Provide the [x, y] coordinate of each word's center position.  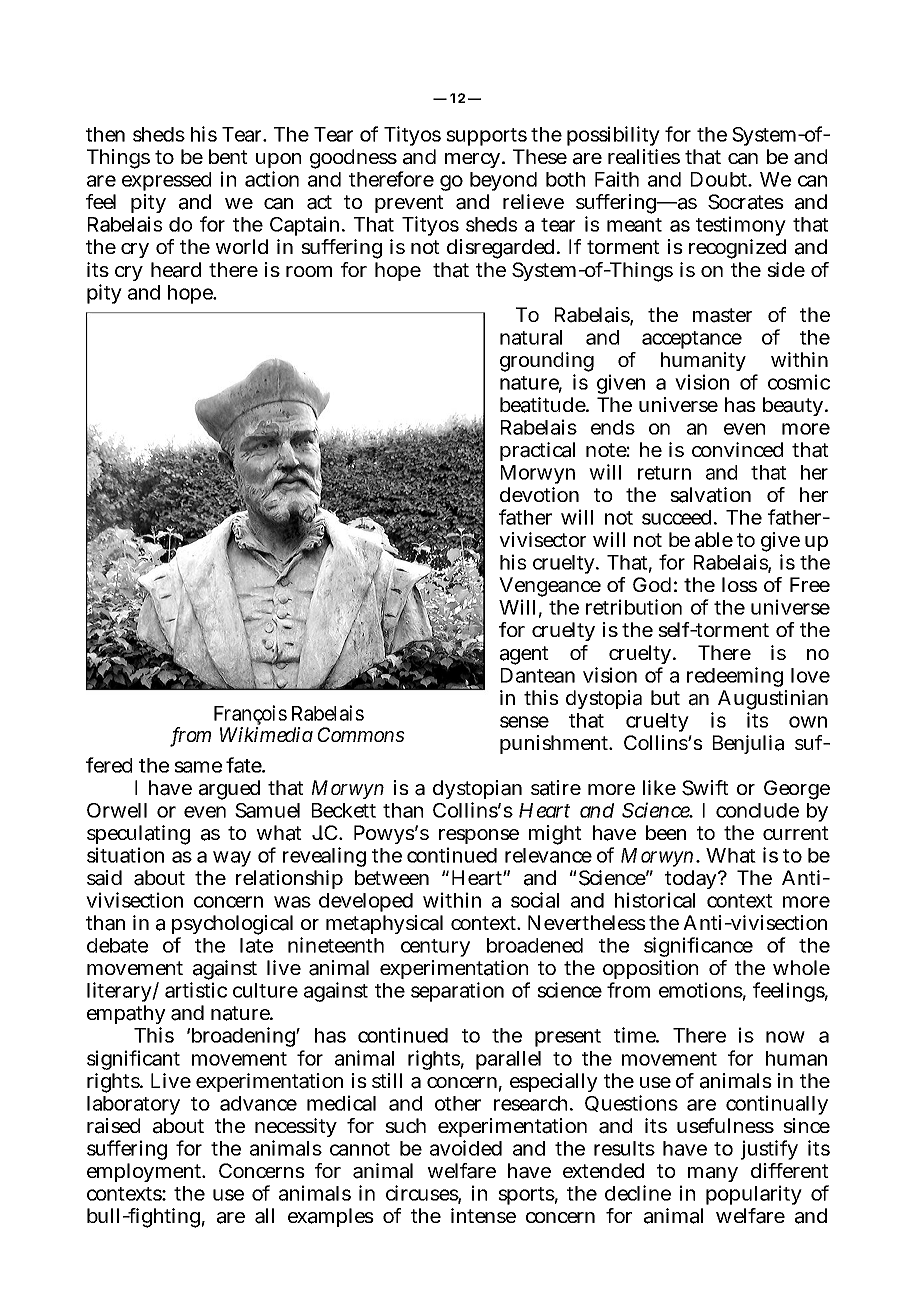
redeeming [735, 677]
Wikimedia [266, 734]
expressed [166, 181]
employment [145, 1172]
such [405, 1125]
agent [524, 655]
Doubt [720, 179]
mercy [472, 160]
